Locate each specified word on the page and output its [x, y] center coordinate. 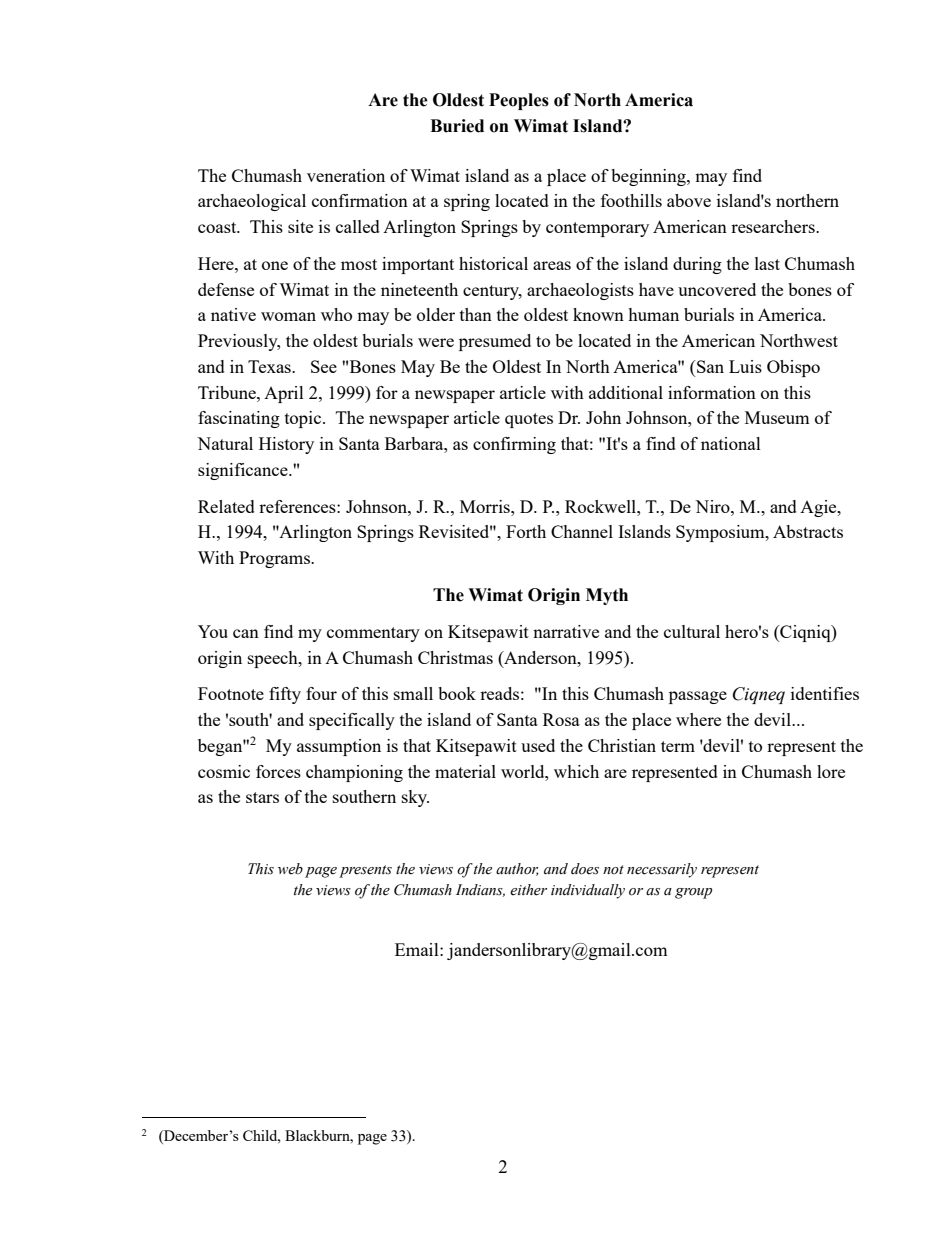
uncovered [717, 289]
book [457, 693]
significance [244, 471]
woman [288, 316]
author [517, 869]
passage [698, 697]
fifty [285, 695]
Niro [713, 506]
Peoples [519, 101]
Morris [486, 506]
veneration [346, 175]
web [290, 869]
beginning [649, 177]
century [492, 292]
